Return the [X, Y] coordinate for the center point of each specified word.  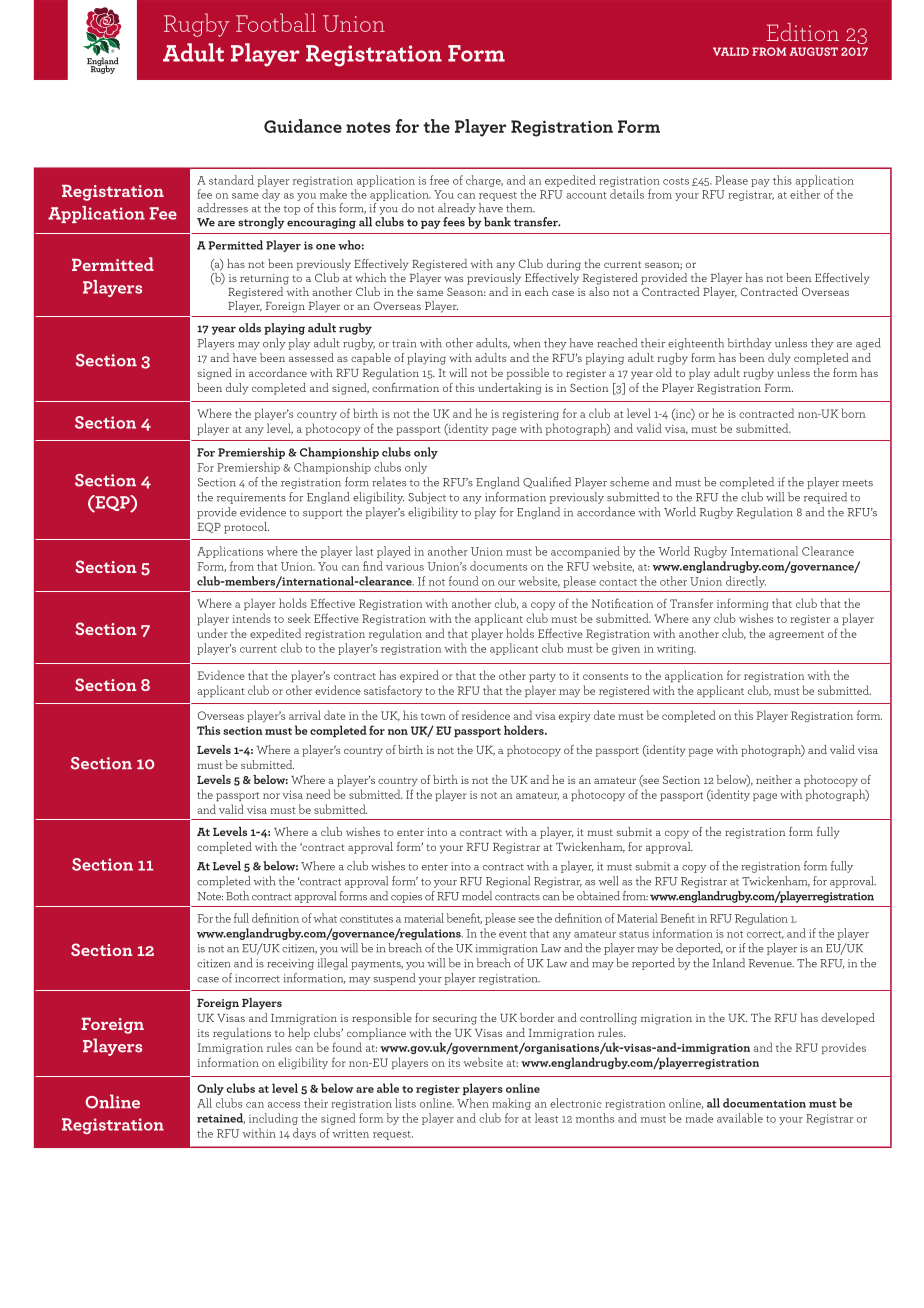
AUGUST [814, 51]
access [284, 1105]
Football [276, 22]
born [853, 413]
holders [525, 730]
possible [528, 374]
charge [484, 181]
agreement [796, 635]
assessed [311, 357]
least [546, 1118]
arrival [305, 715]
